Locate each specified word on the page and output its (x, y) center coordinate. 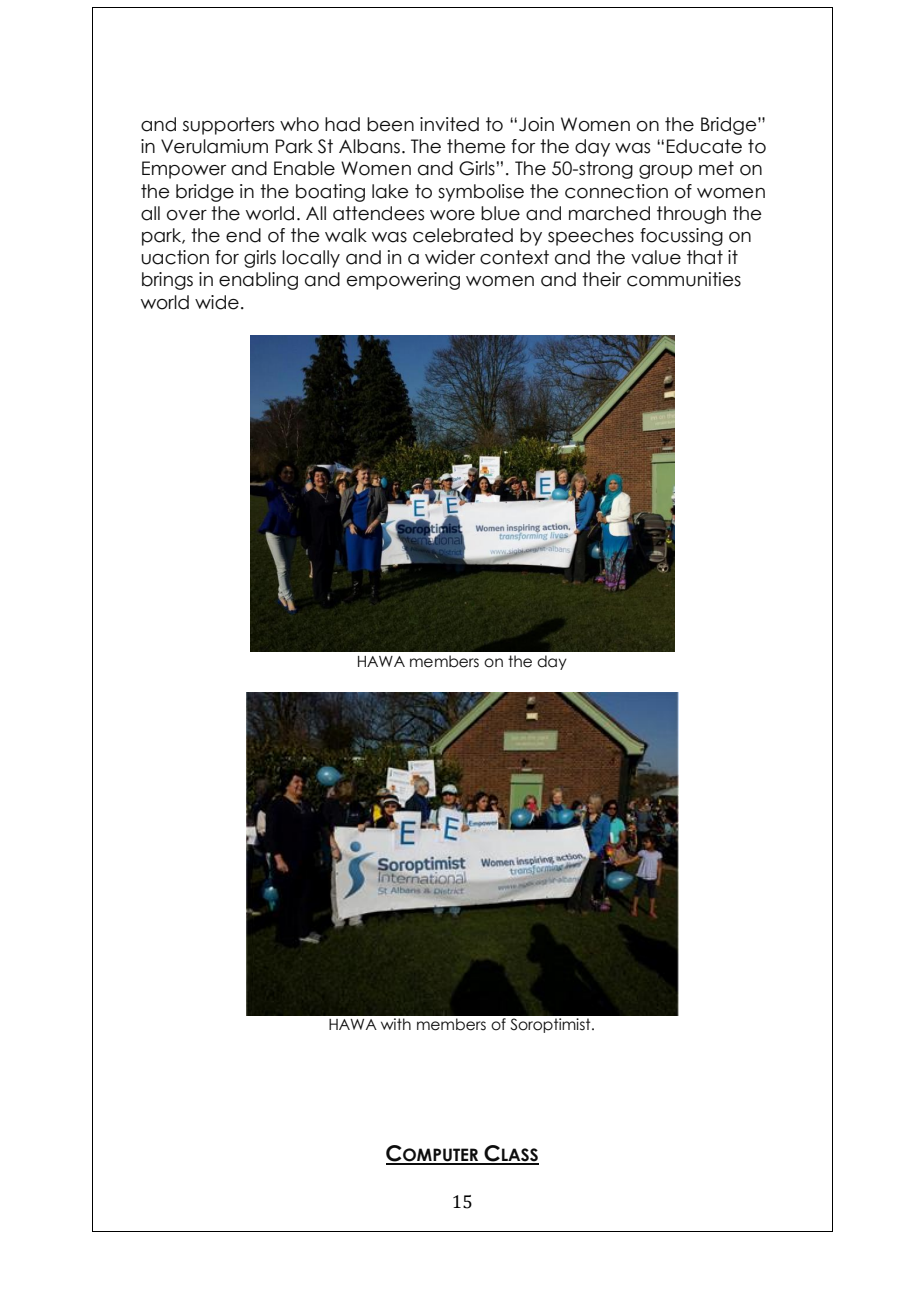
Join (536, 124)
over (187, 215)
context (514, 257)
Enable (304, 168)
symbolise (481, 193)
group (665, 172)
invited (449, 124)
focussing (681, 237)
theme (476, 146)
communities (684, 279)
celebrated (463, 235)
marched (609, 213)
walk (346, 235)
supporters (228, 126)
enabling (258, 281)
